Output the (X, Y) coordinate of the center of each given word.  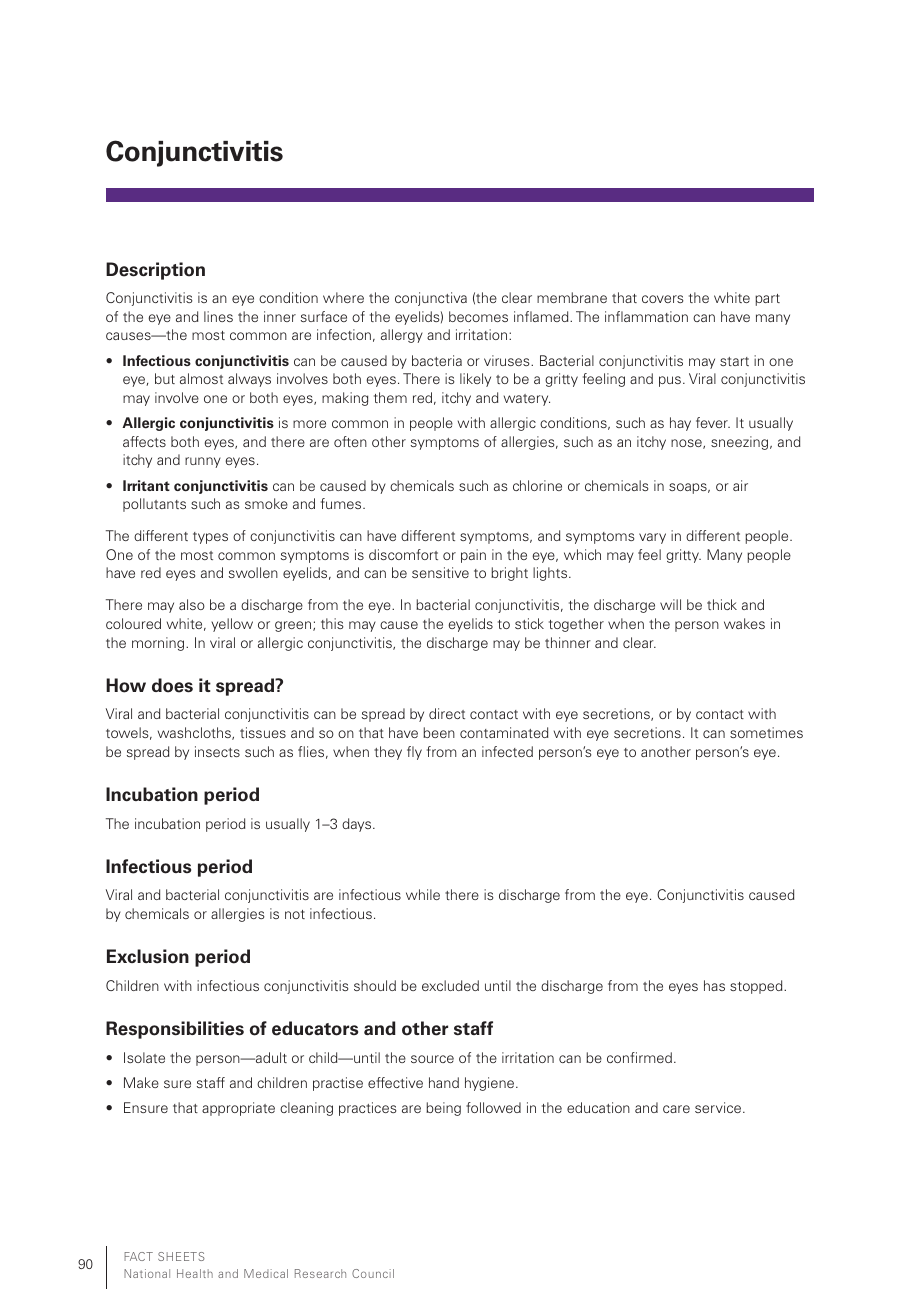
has (714, 985)
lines (218, 316)
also (192, 604)
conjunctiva (431, 299)
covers (662, 299)
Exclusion (148, 956)
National (147, 1273)
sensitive (440, 572)
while (423, 894)
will (670, 604)
